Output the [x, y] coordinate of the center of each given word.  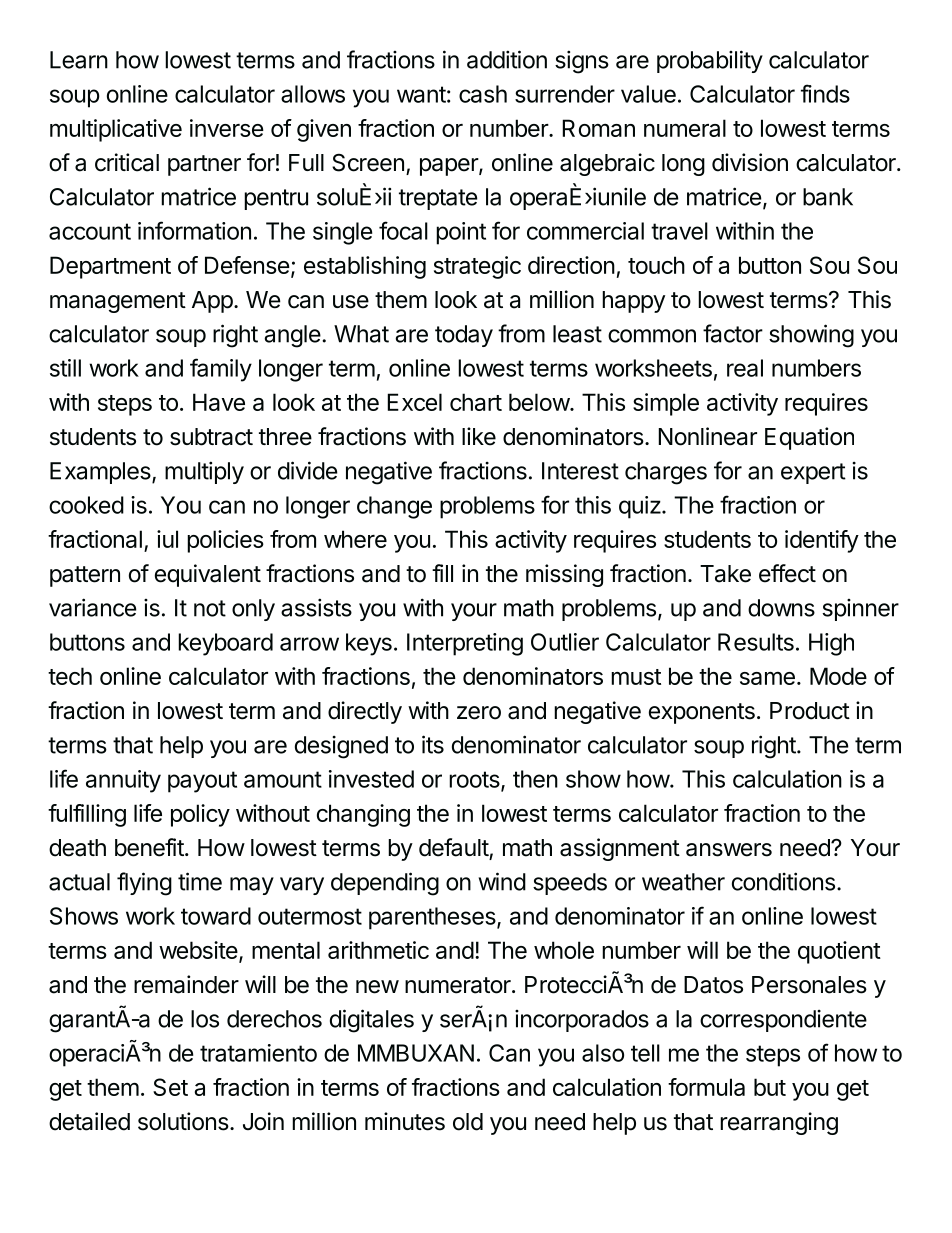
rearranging [779, 1123]
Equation [809, 438]
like [479, 436]
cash [483, 94]
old [468, 1122]
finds [825, 93]
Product [810, 711]
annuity [123, 781]
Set [170, 1087]
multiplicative [116, 130]
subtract [211, 437]
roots [474, 779]
